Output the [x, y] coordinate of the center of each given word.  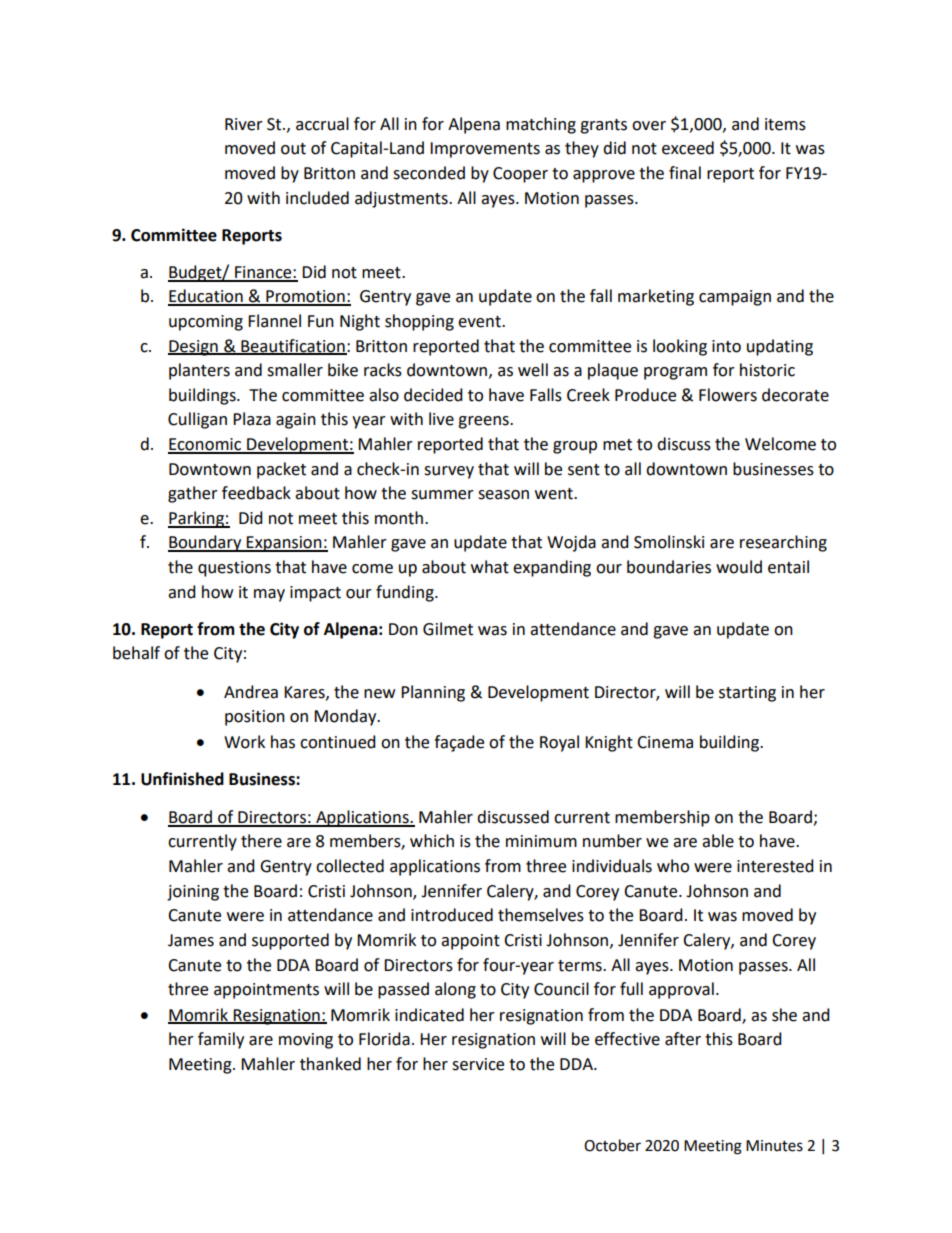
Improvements [485, 150]
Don [403, 629]
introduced [452, 915]
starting [747, 694]
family [221, 1040]
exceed [688, 148]
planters [199, 371]
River [244, 124]
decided [433, 395]
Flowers [728, 395]
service [478, 1064]
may [269, 595]
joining [193, 893]
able [718, 841]
